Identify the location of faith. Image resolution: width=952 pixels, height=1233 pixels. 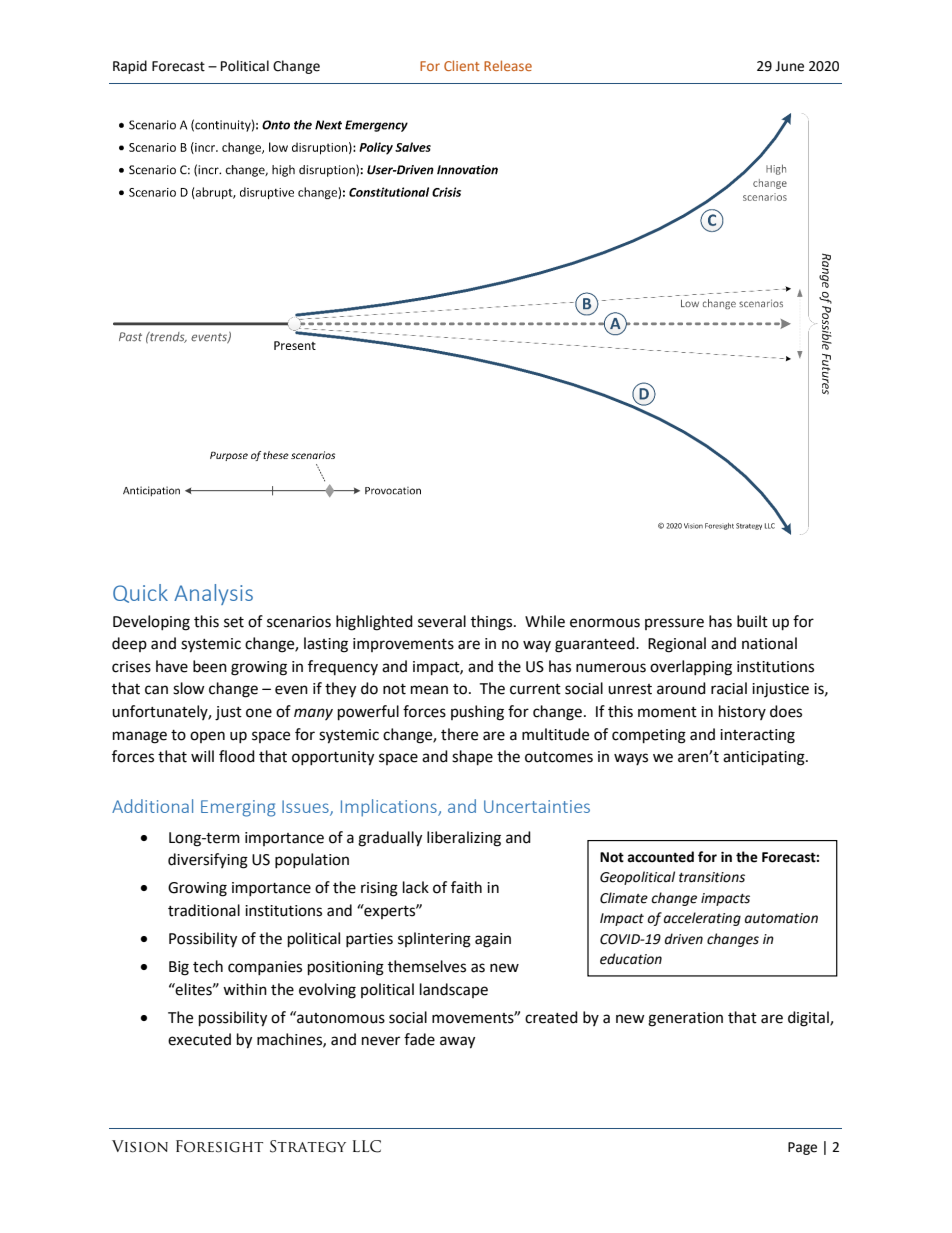
(466, 887).
